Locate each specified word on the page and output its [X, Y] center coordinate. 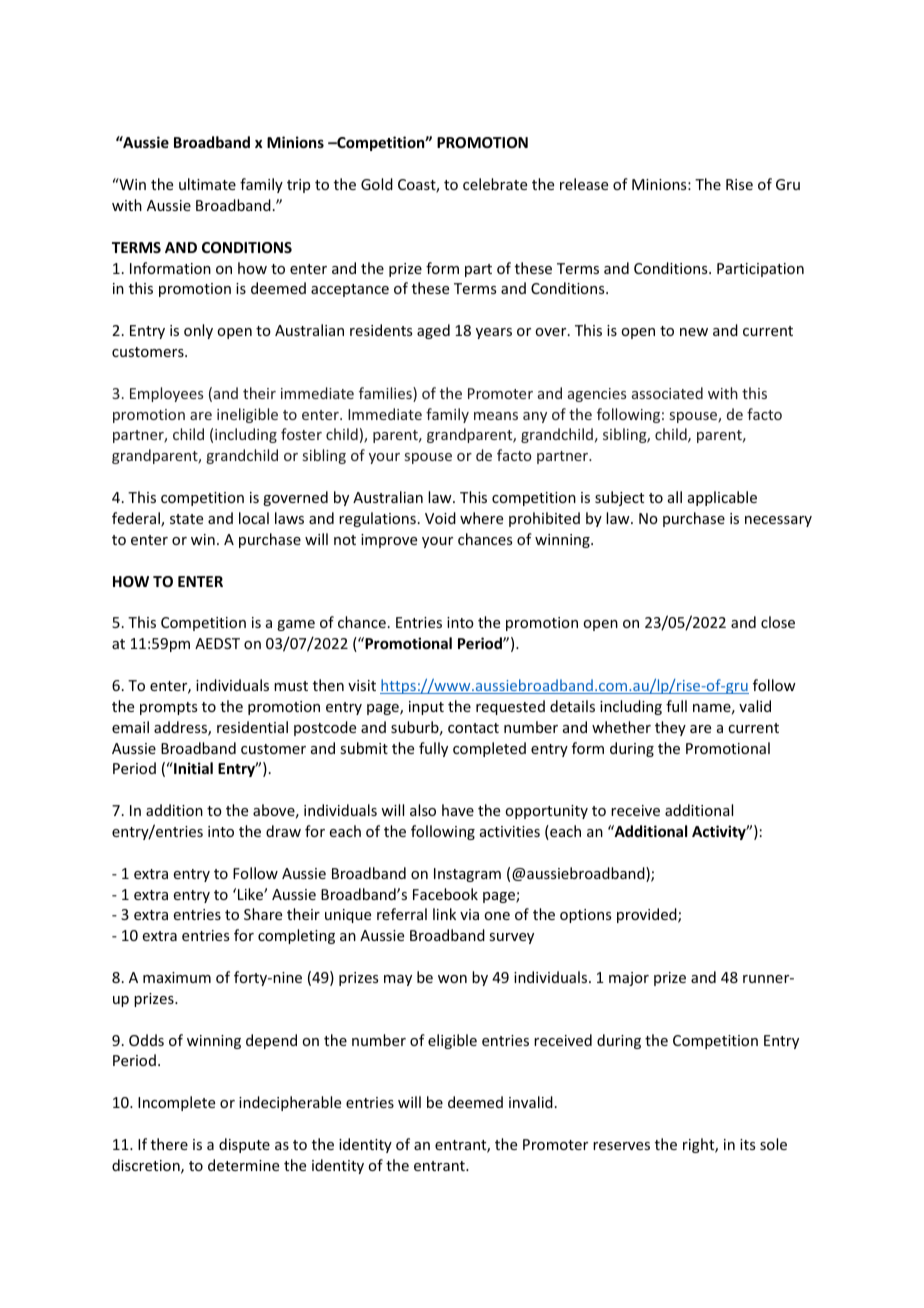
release [584, 184]
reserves [621, 1146]
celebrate [495, 184]
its [747, 1144]
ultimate [207, 184]
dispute [244, 1145]
